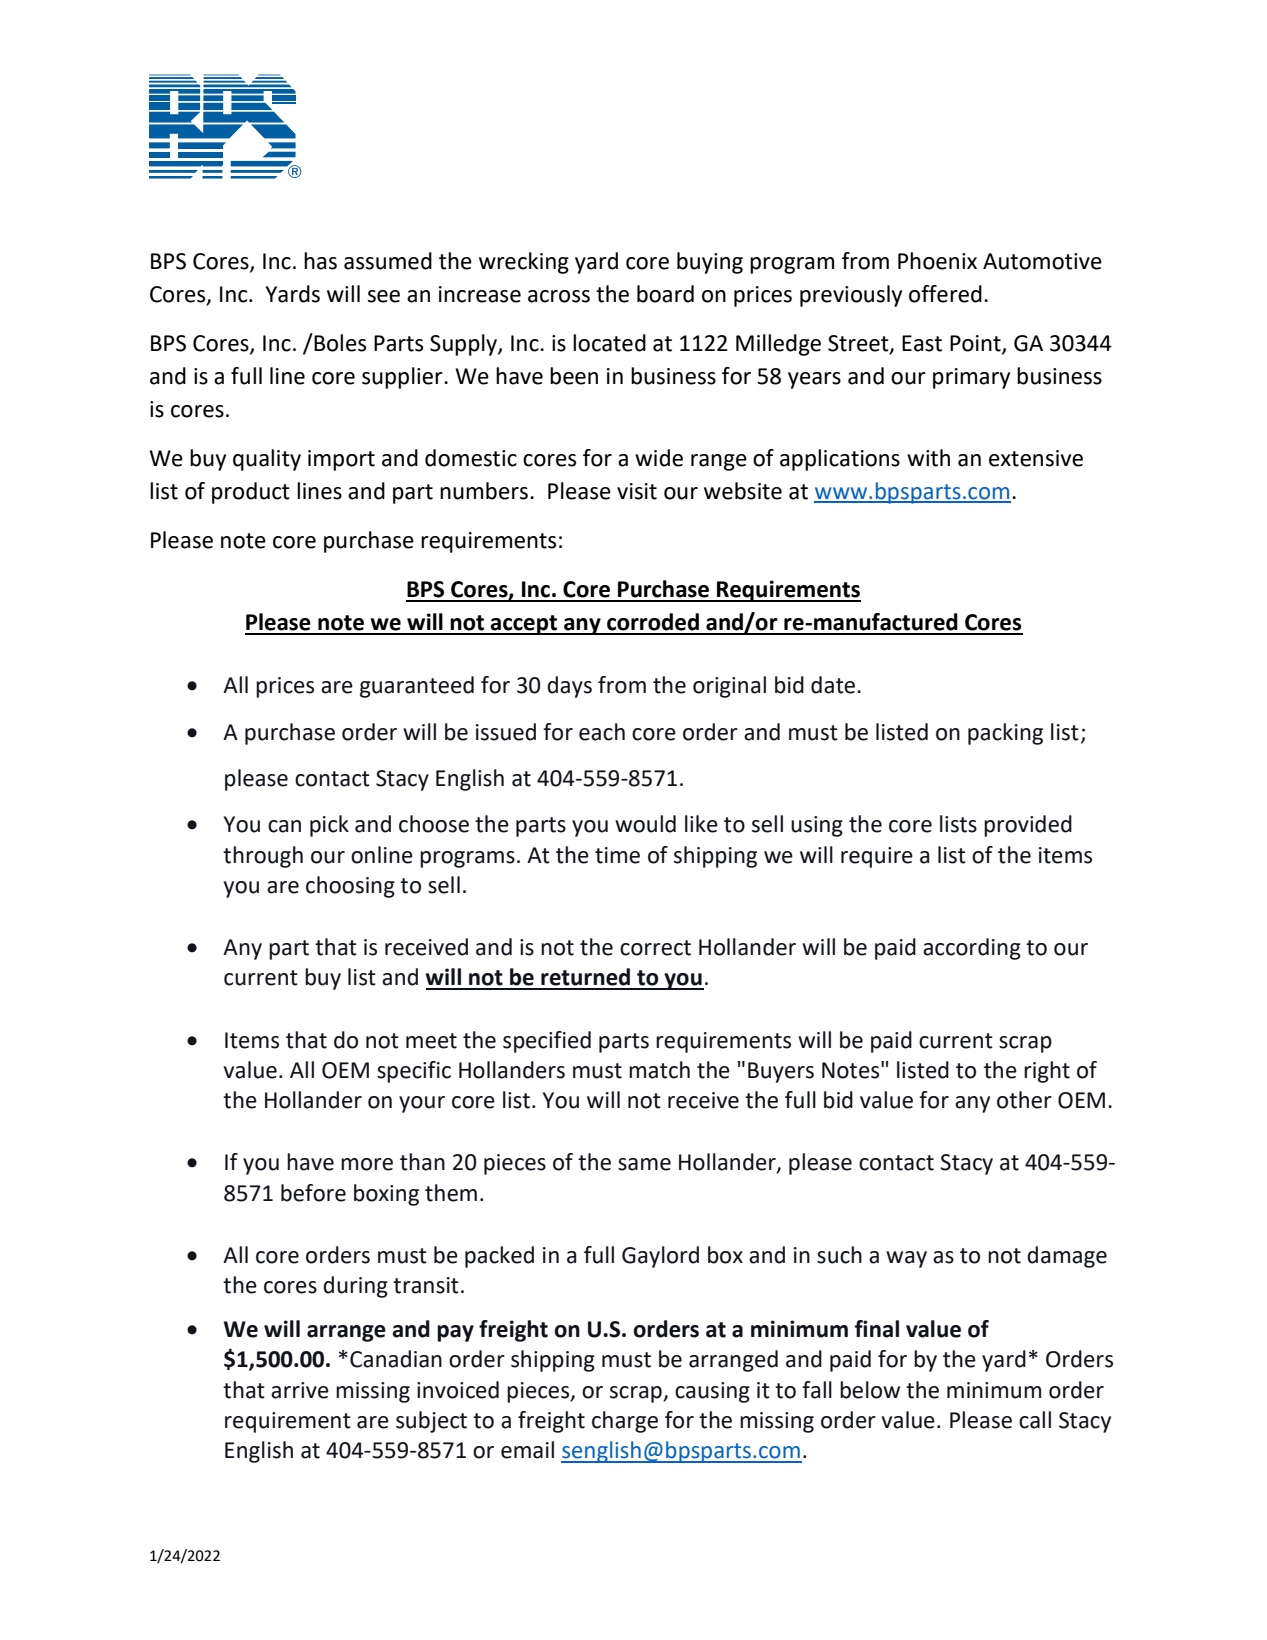 This image has width=1267, height=1640. What do you see at coordinates (417, 687) in the image?
I see `guaranteed` at bounding box center [417, 687].
